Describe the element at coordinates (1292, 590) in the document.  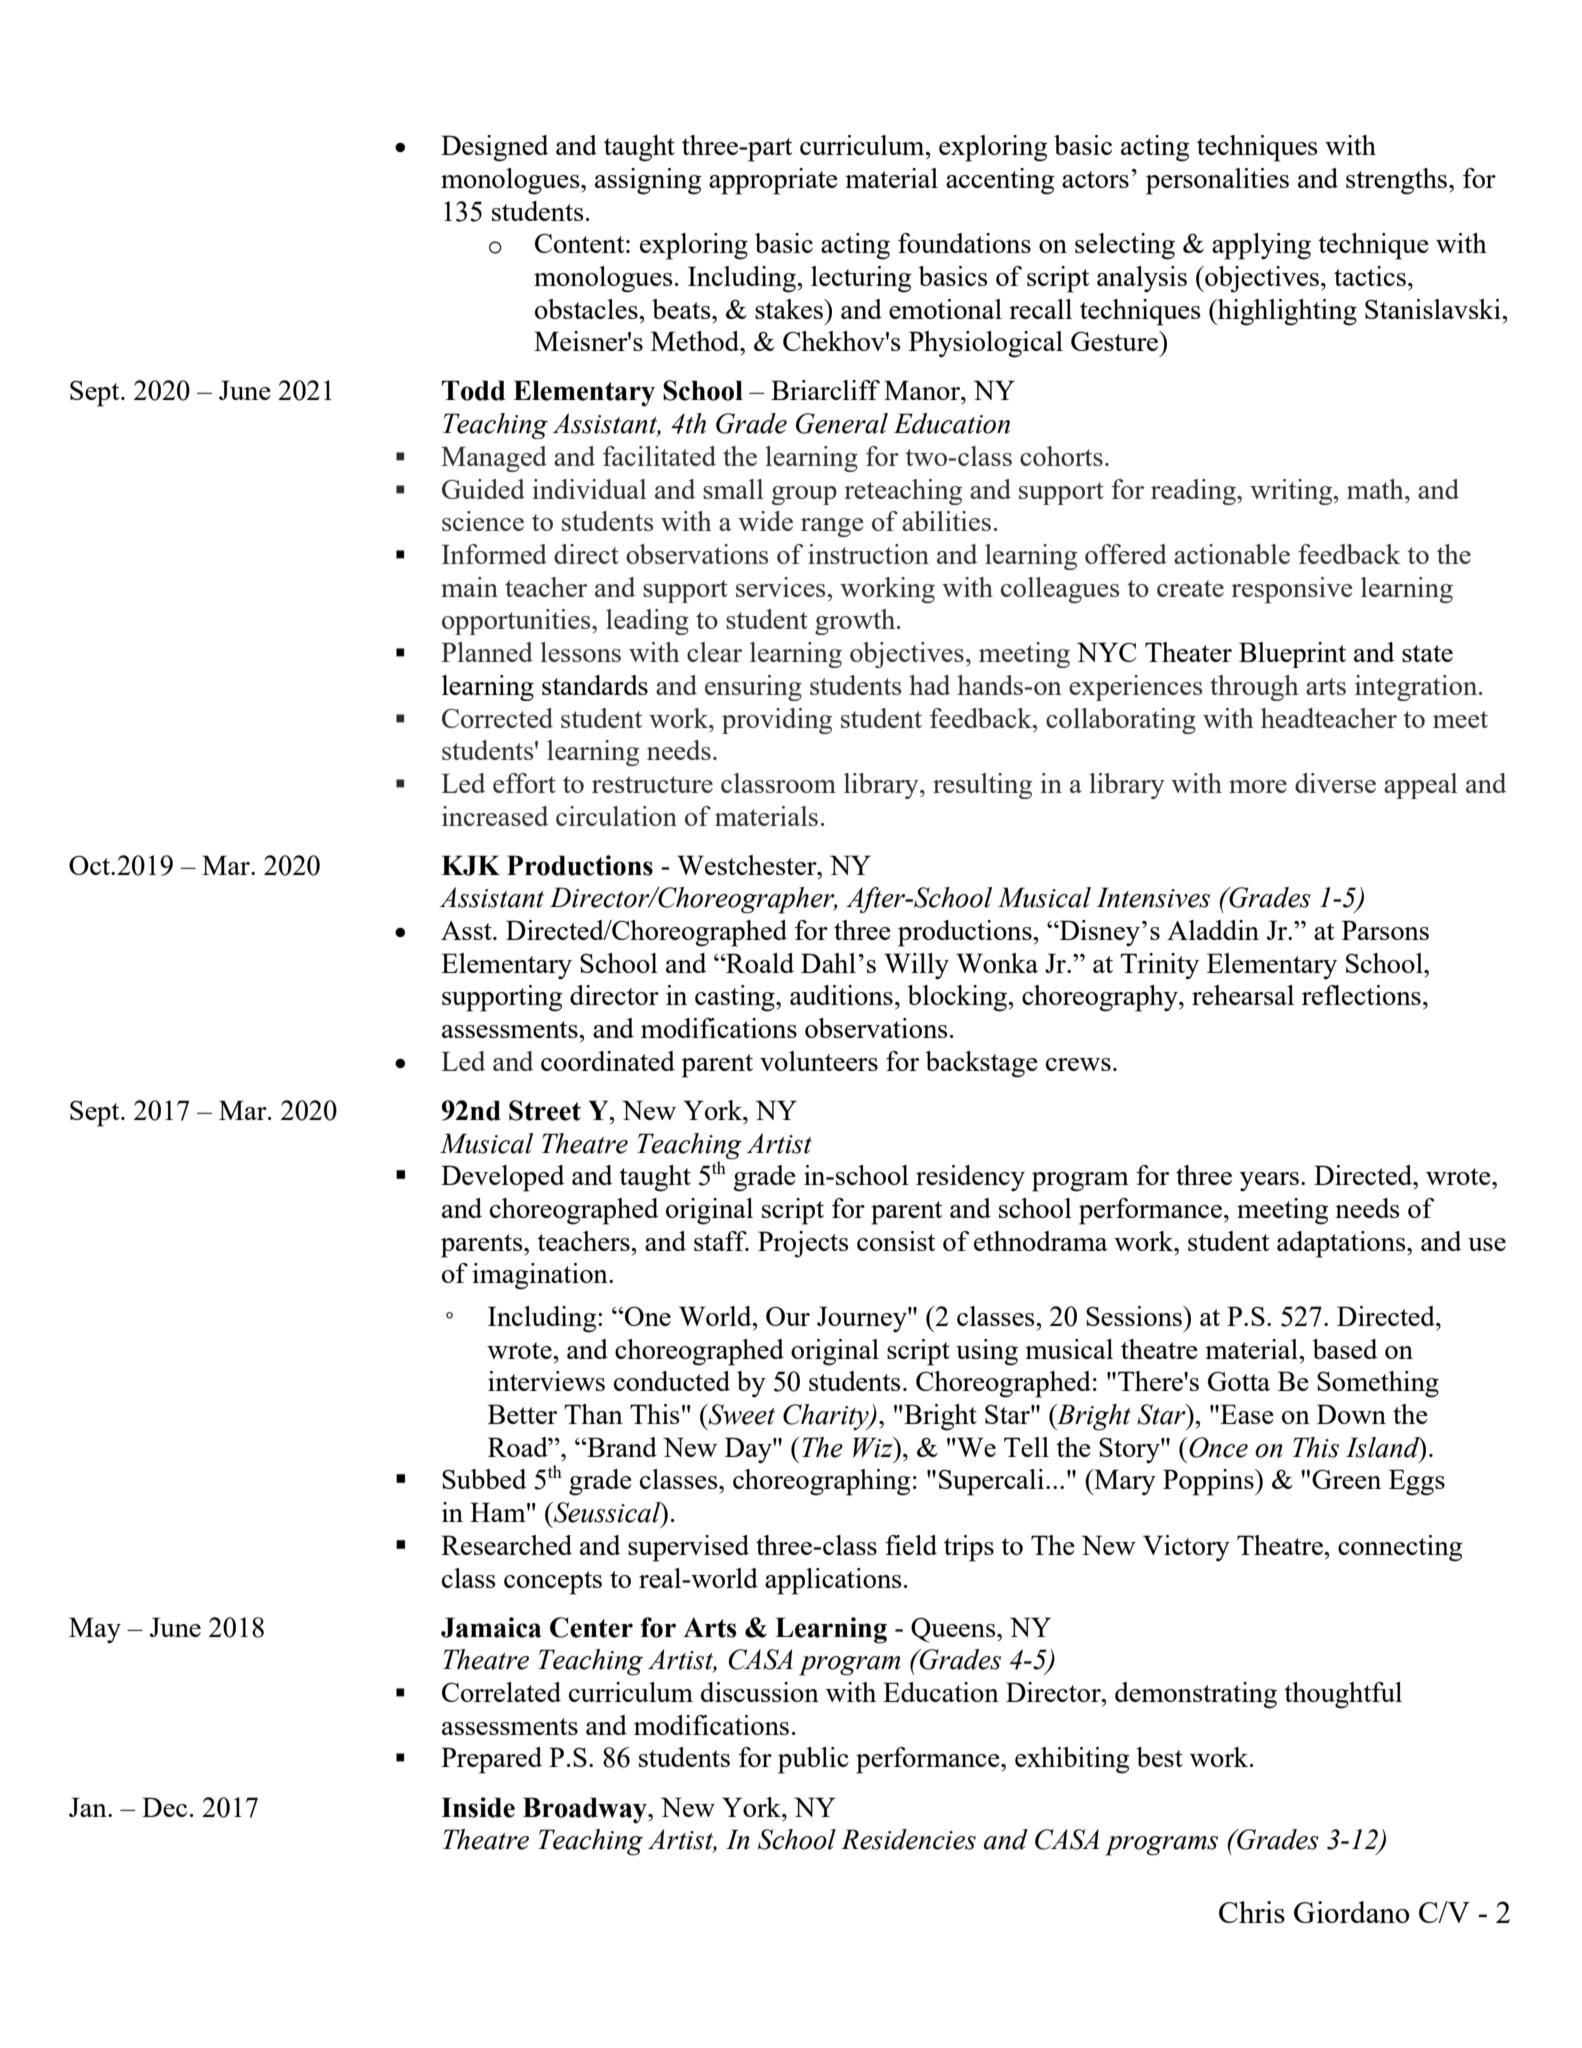
I see `responsive` at that location.
